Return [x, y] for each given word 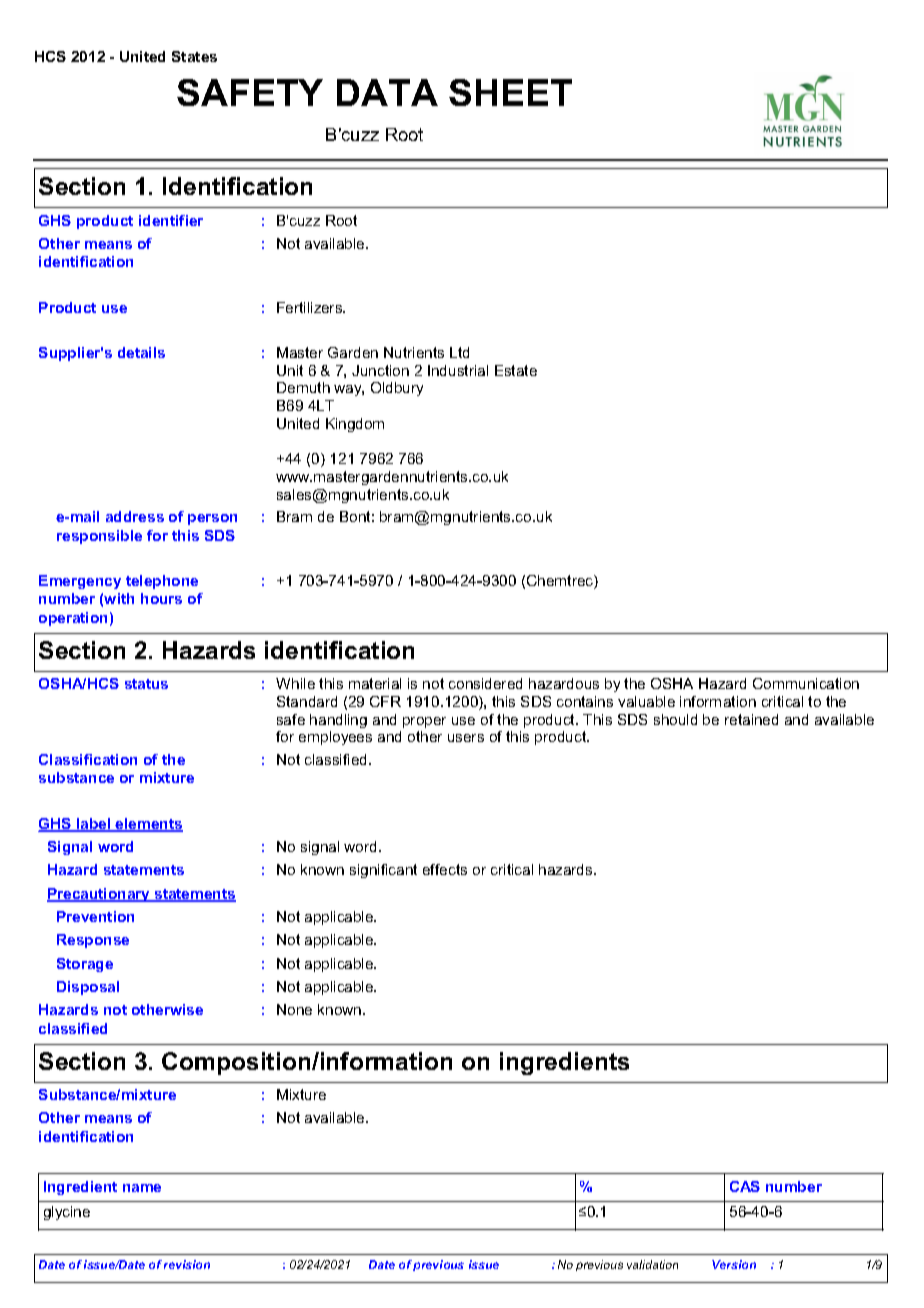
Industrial [458, 370]
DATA [387, 92]
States [194, 56]
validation [652, 1264]
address [135, 516]
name [142, 1188]
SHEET [510, 92]
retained [751, 719]
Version [734, 1264]
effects [445, 869]
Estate [516, 370]
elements [148, 825]
